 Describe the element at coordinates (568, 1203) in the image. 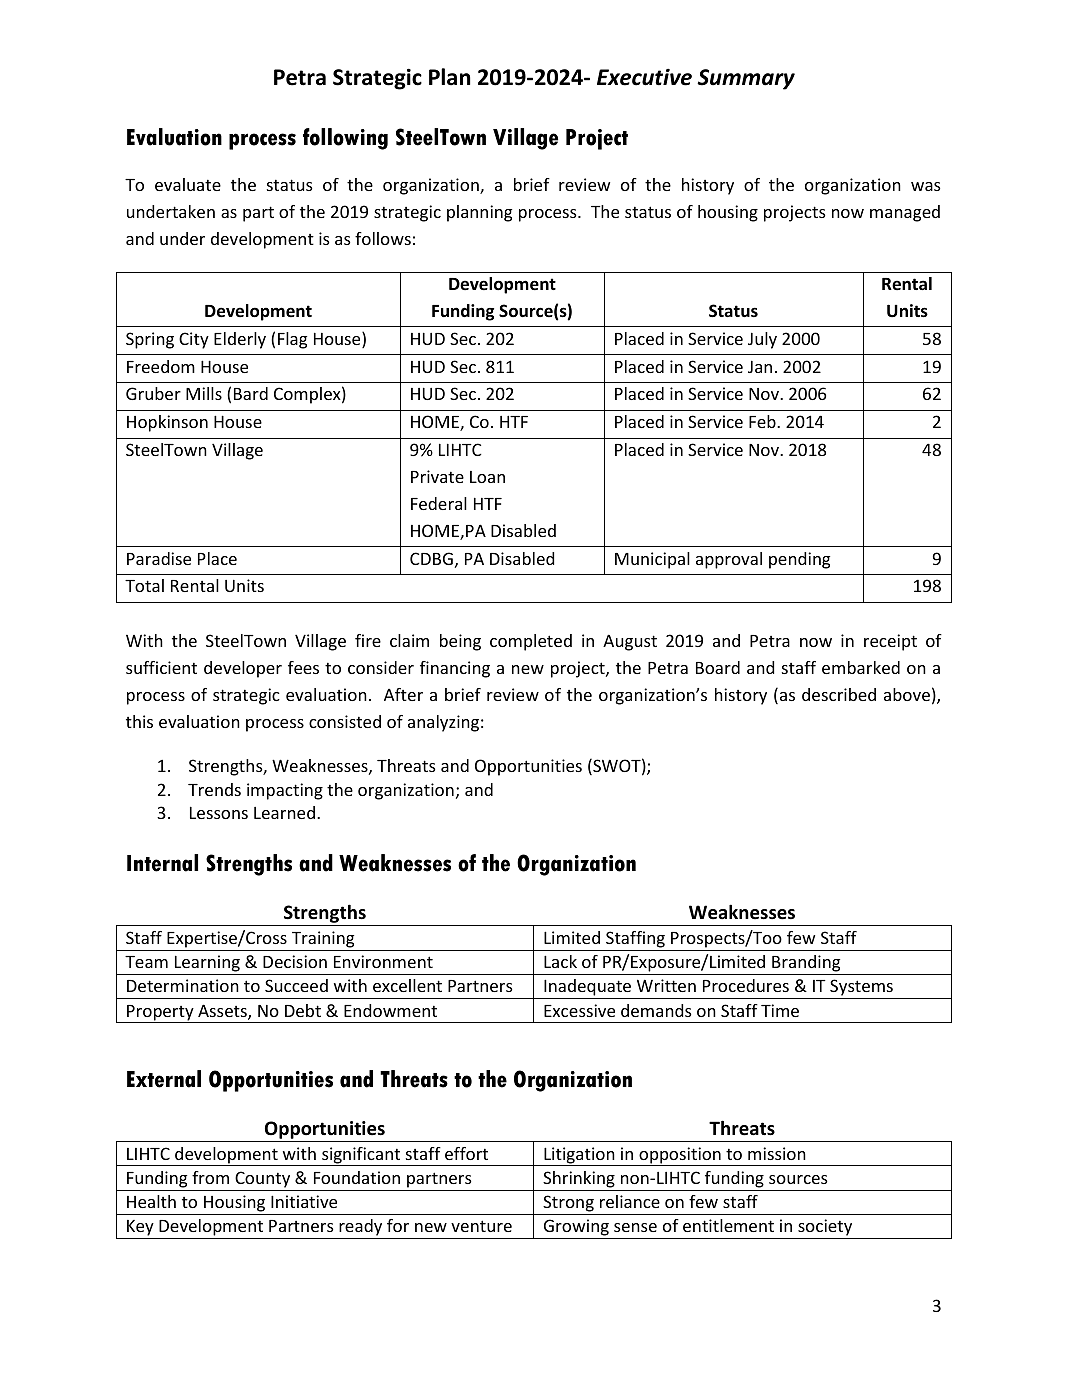

I see `Strong` at that location.
